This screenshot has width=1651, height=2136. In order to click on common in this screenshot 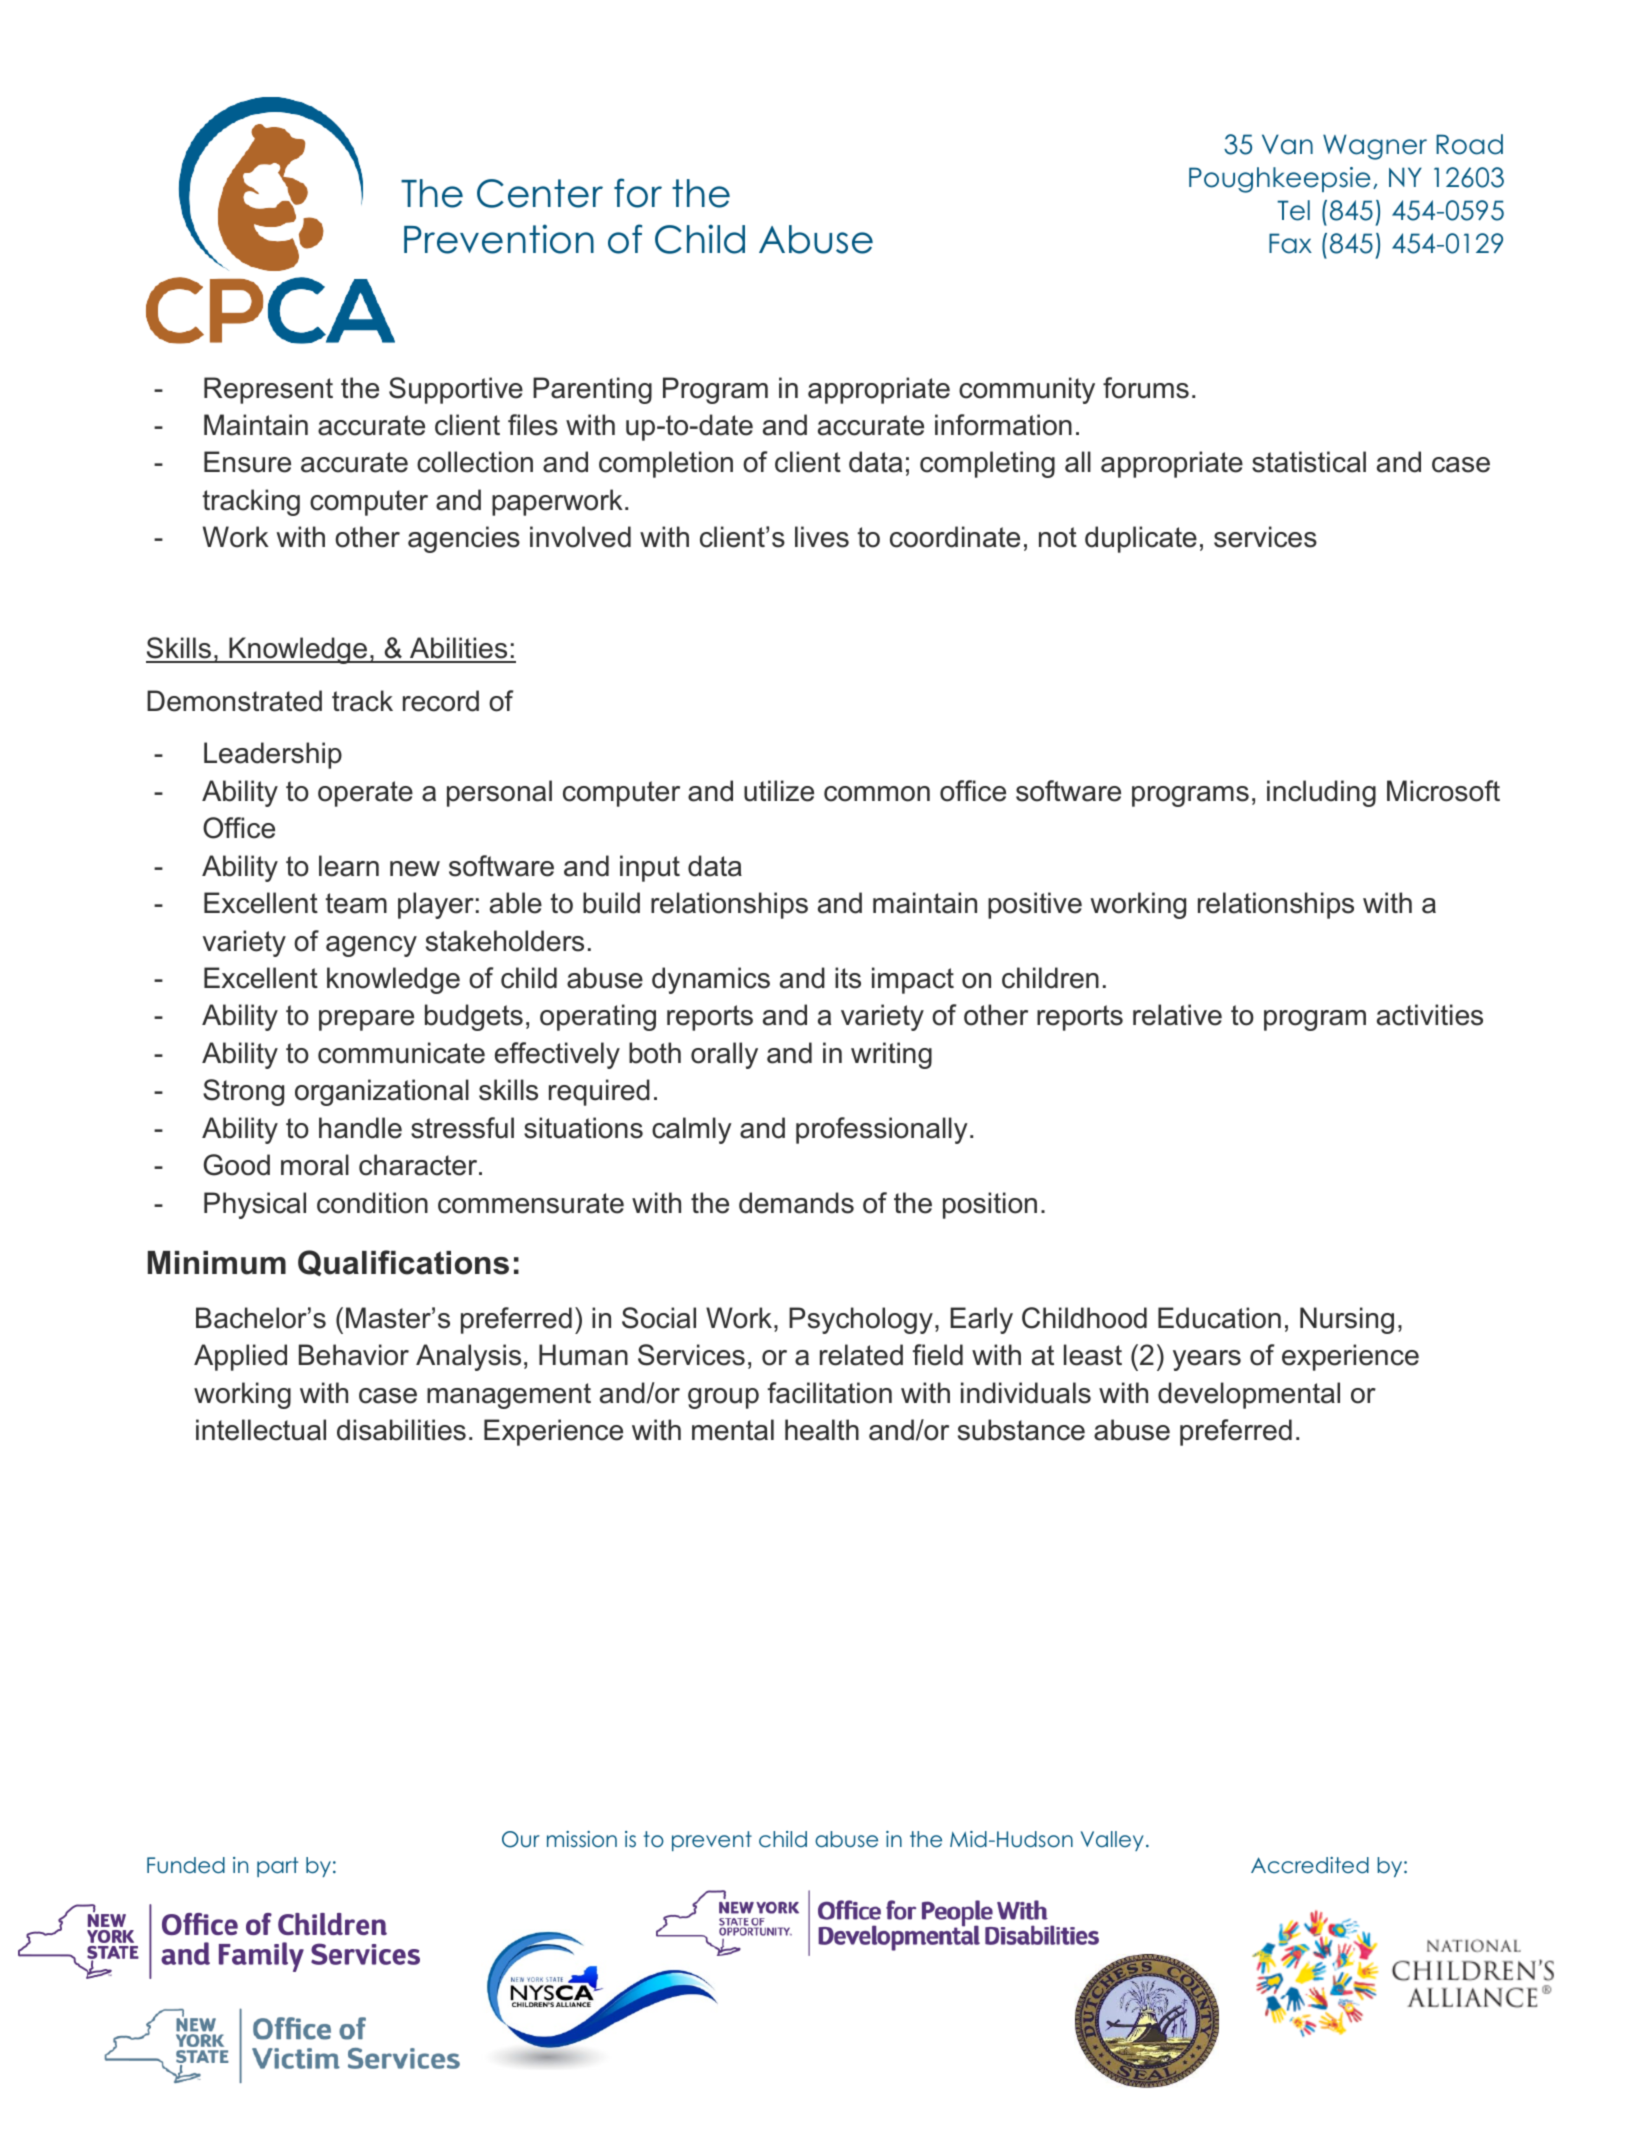, I will do `click(877, 794)`.
